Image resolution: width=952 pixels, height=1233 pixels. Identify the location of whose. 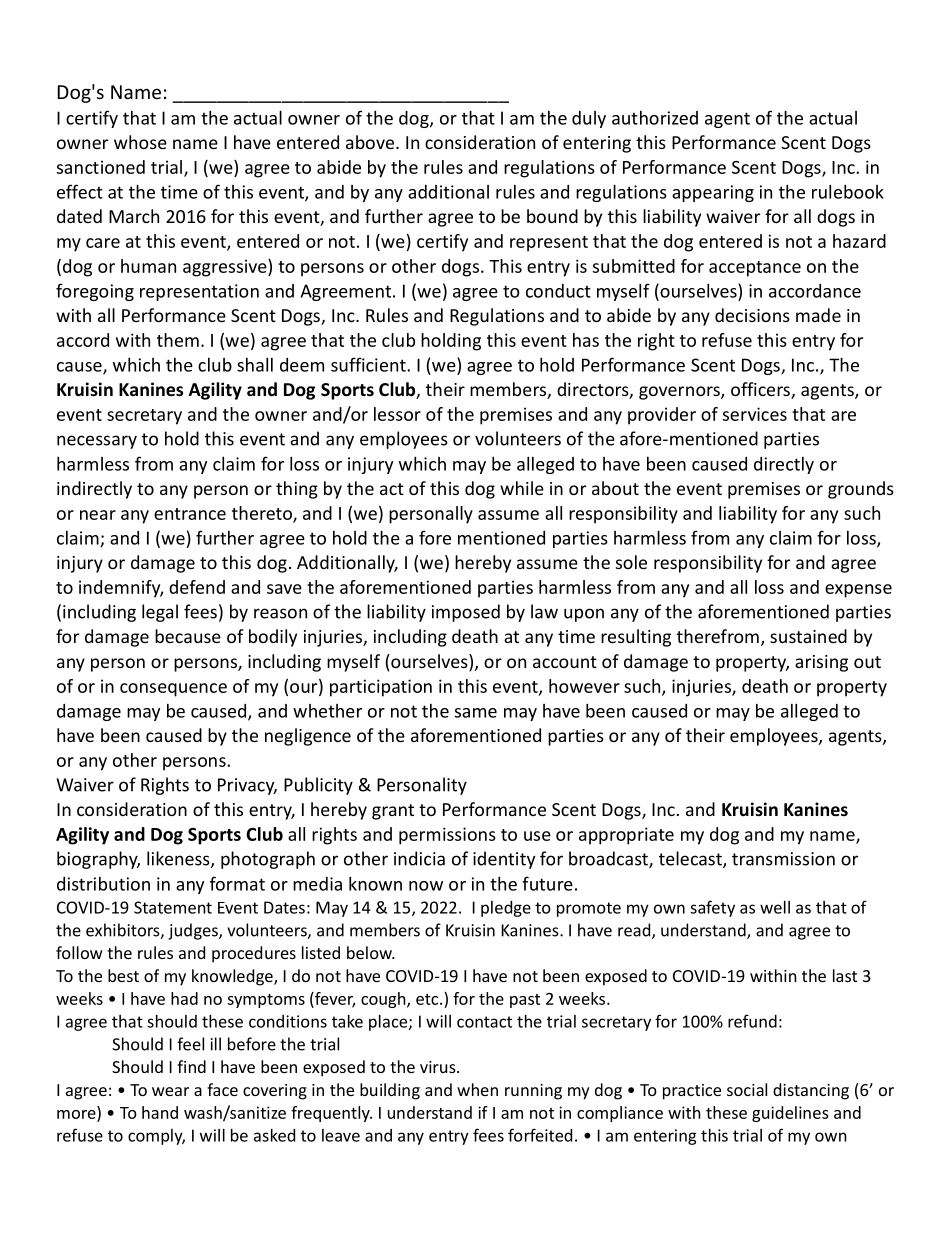
(140, 142).
